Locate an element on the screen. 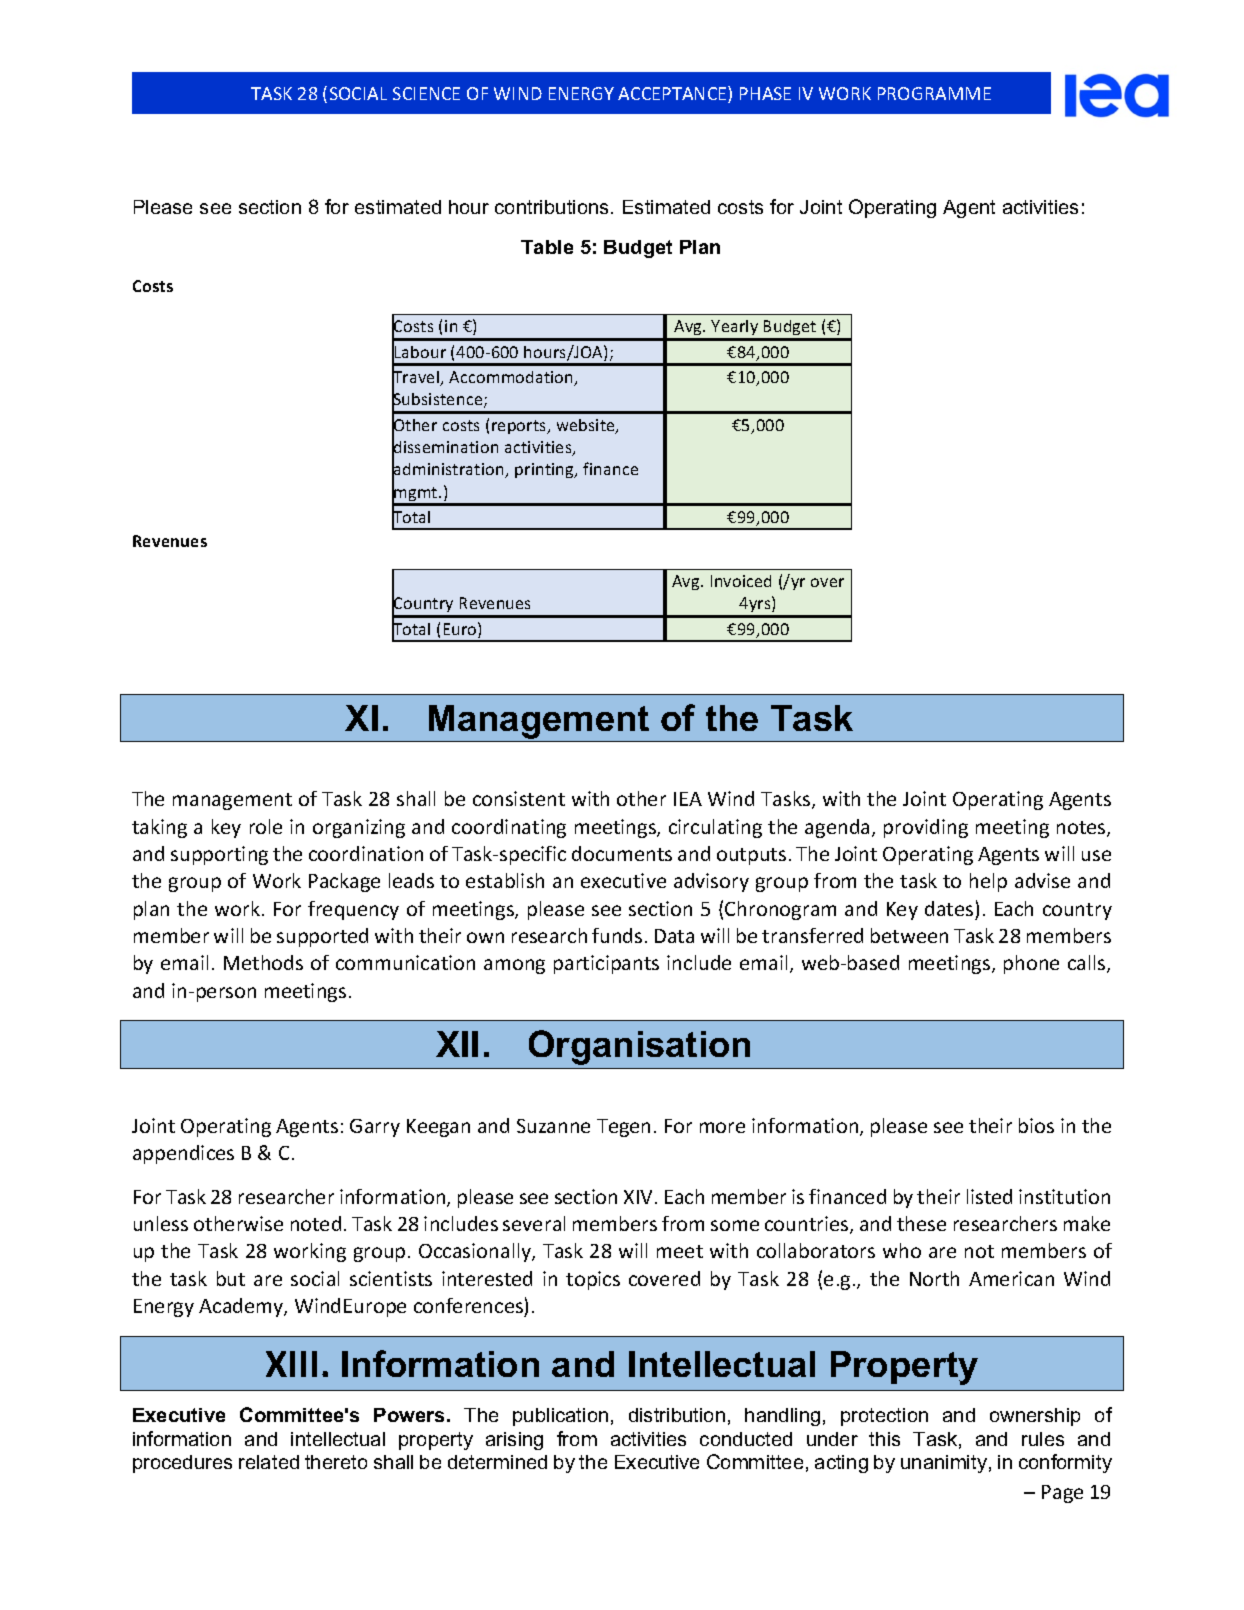 Image resolution: width=1244 pixels, height=1610 pixels. SCIENCE is located at coordinates (426, 93).
